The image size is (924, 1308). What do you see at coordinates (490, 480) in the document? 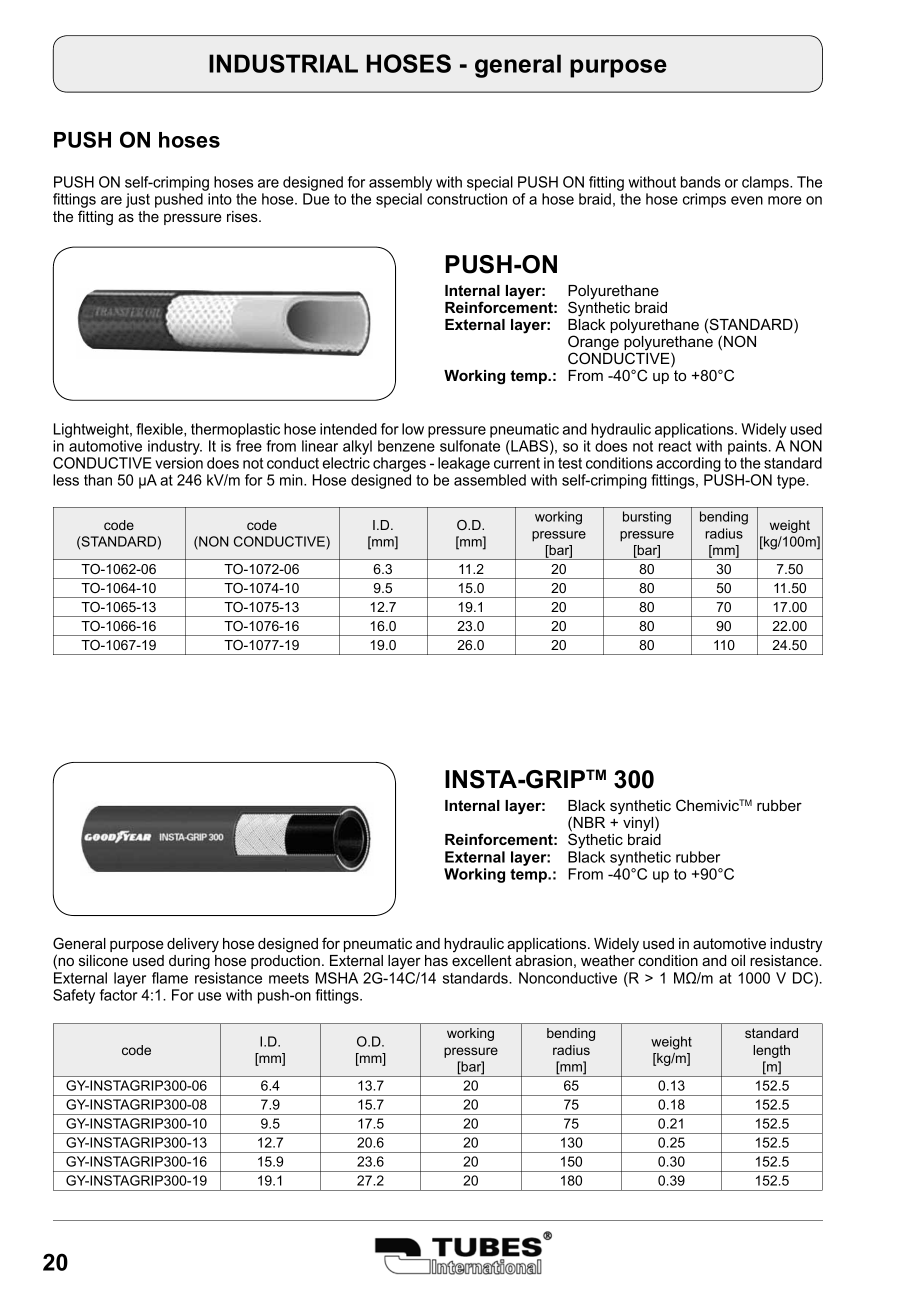
I see `assembled` at bounding box center [490, 480].
